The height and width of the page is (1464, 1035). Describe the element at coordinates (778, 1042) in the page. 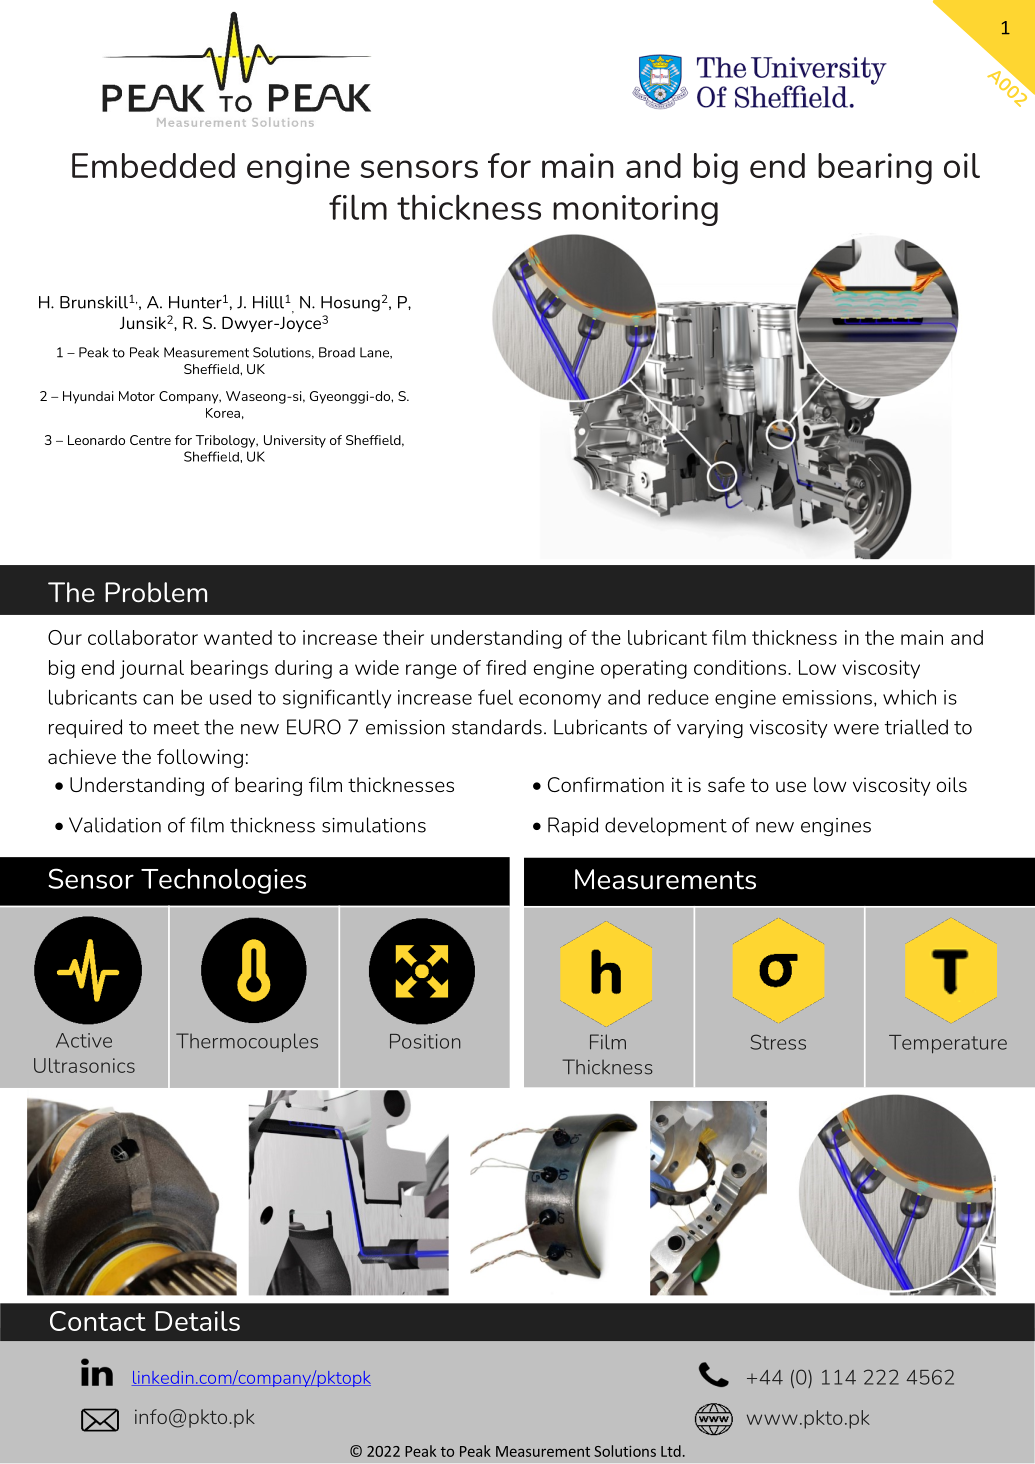

I see `Stress` at that location.
